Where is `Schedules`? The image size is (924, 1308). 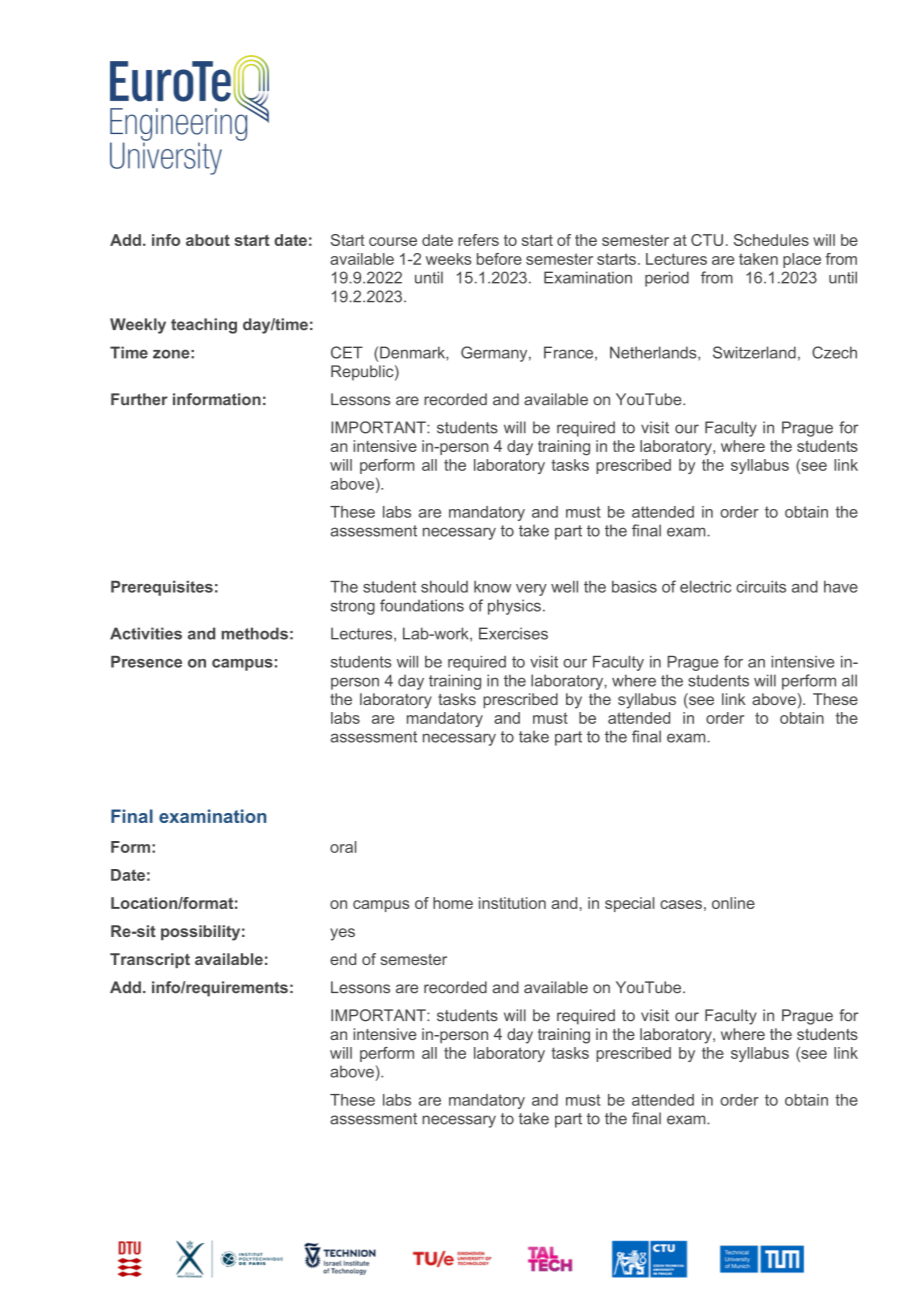 Schedules is located at coordinates (771, 240).
